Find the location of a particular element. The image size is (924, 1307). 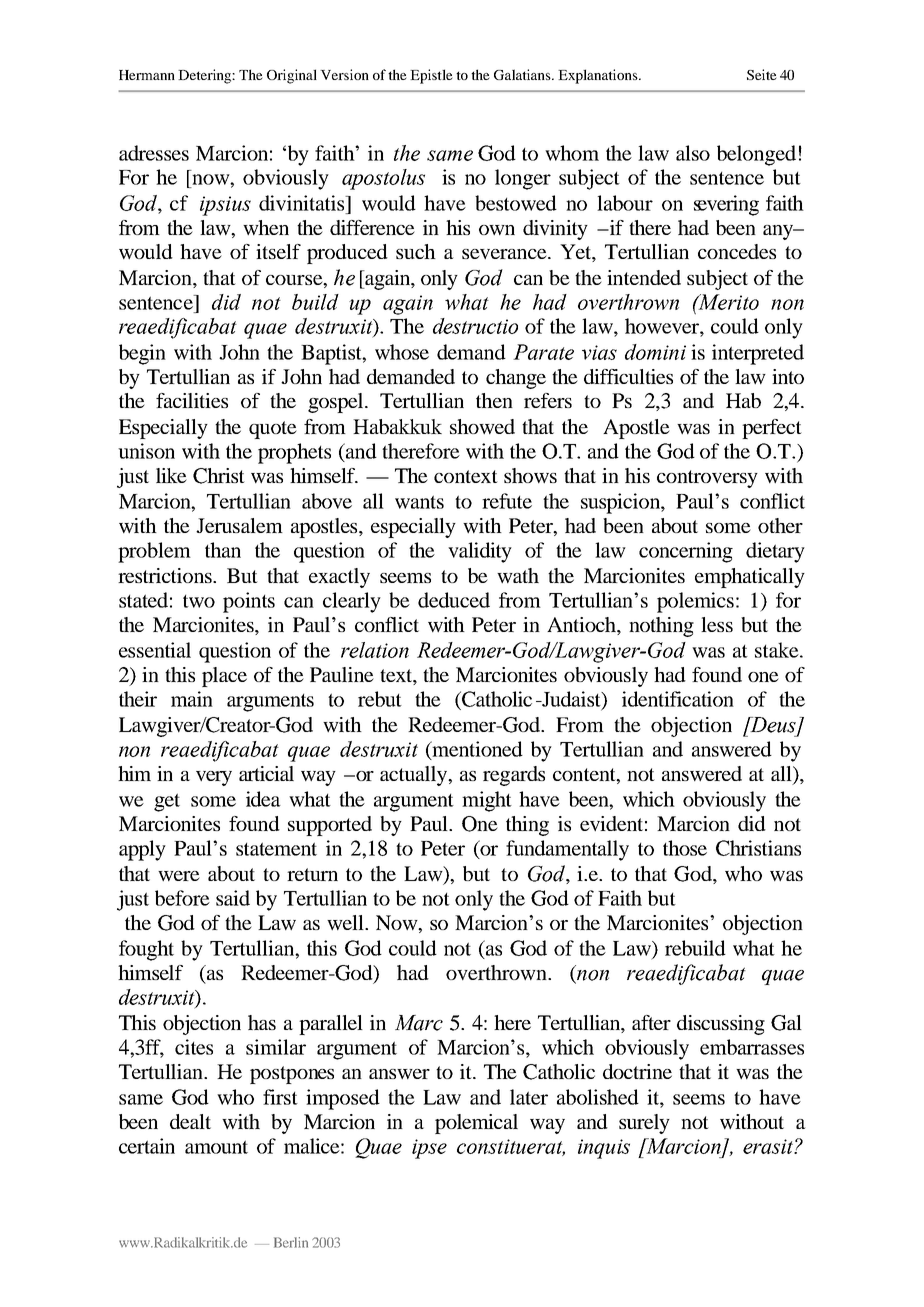

statement is located at coordinates (276, 849).
